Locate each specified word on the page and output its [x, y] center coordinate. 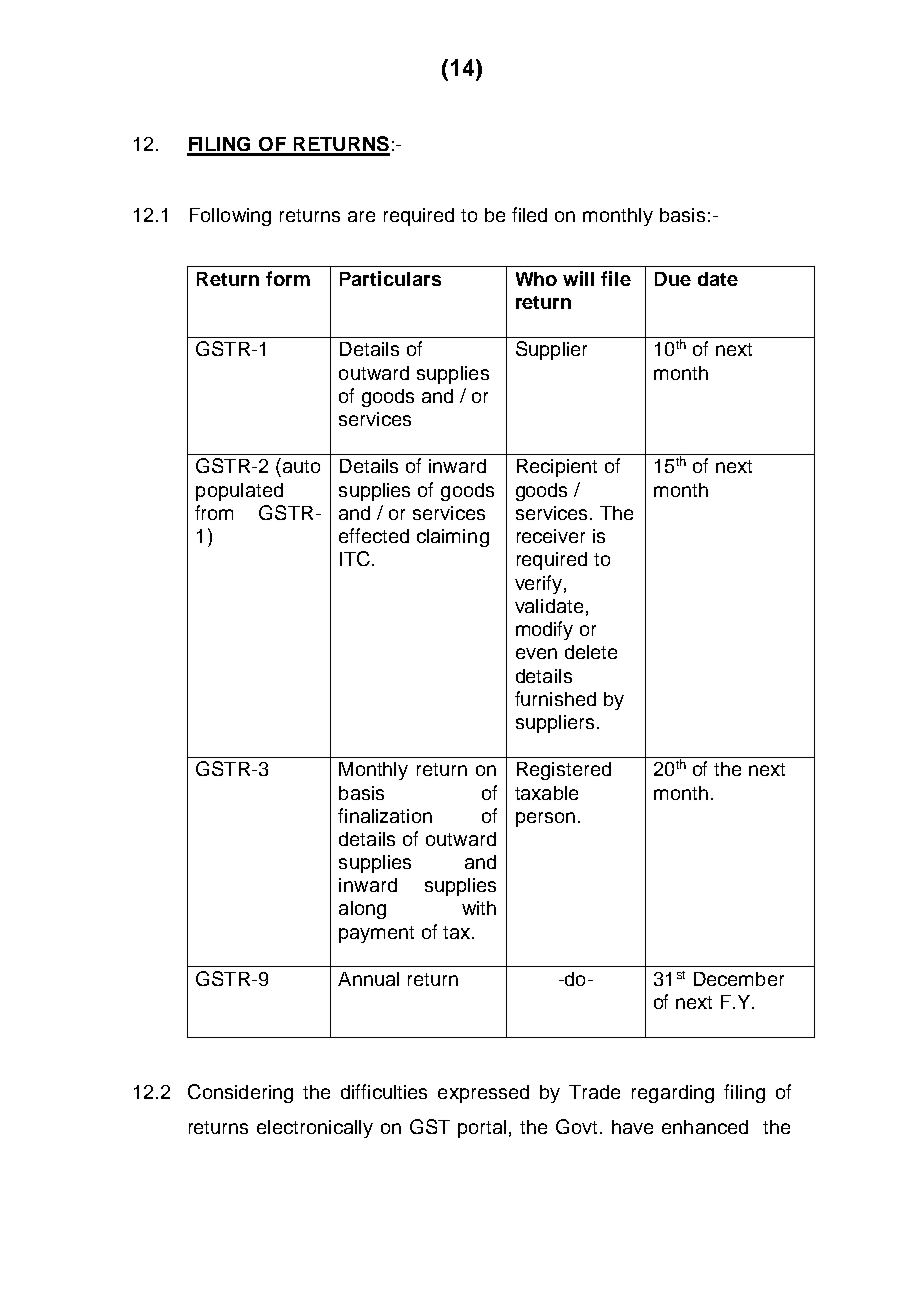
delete [591, 652]
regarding [673, 1094]
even [536, 653]
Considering [240, 1093]
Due [673, 279]
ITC [356, 558]
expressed [483, 1094]
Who [536, 279]
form [288, 278]
